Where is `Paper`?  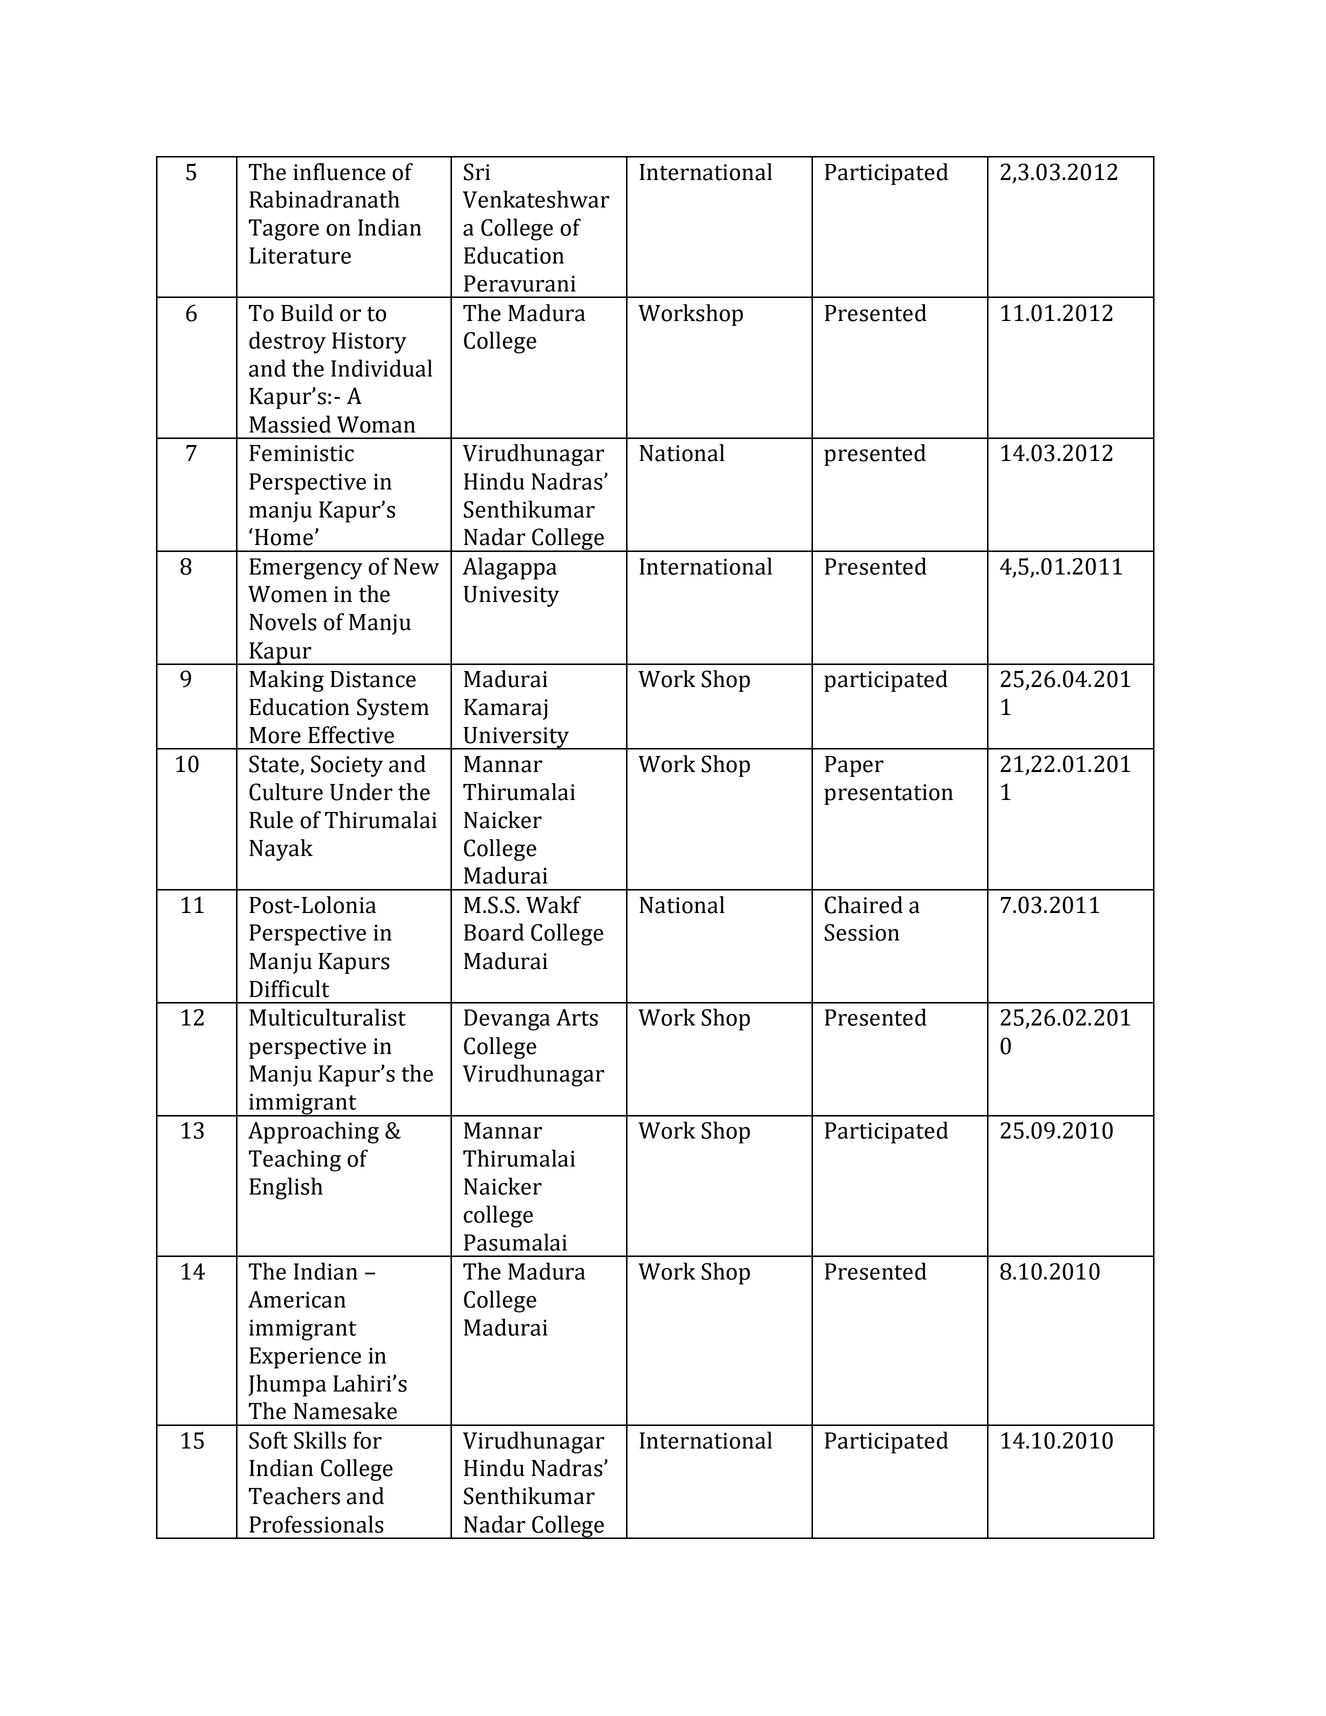 Paper is located at coordinates (854, 766).
